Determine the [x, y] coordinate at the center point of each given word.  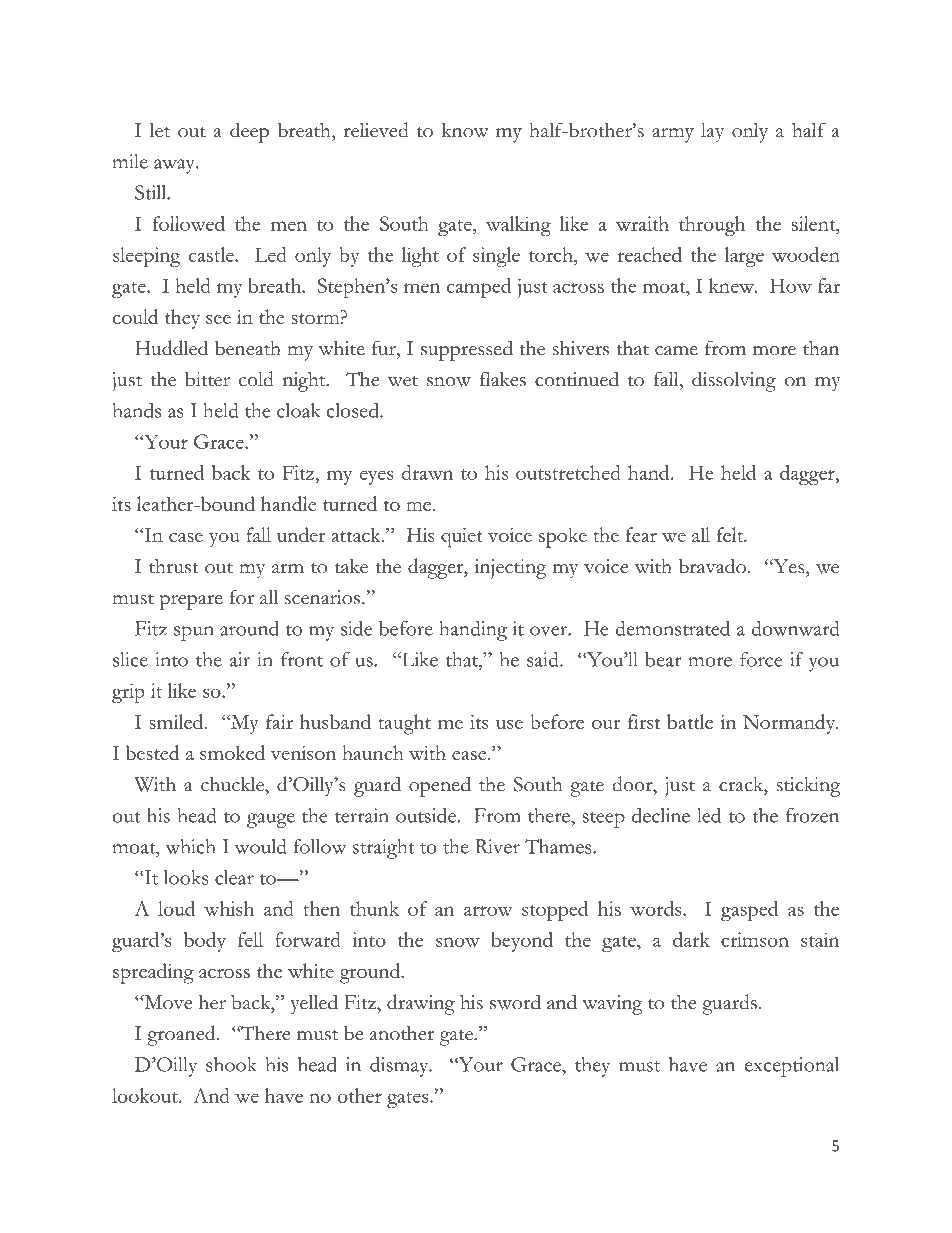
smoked [232, 752]
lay [712, 133]
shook [231, 1064]
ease [470, 755]
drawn [427, 472]
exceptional [792, 1067]
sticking [808, 787]
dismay [400, 1067]
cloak [298, 410]
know [465, 130]
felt [731, 534]
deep [249, 132]
